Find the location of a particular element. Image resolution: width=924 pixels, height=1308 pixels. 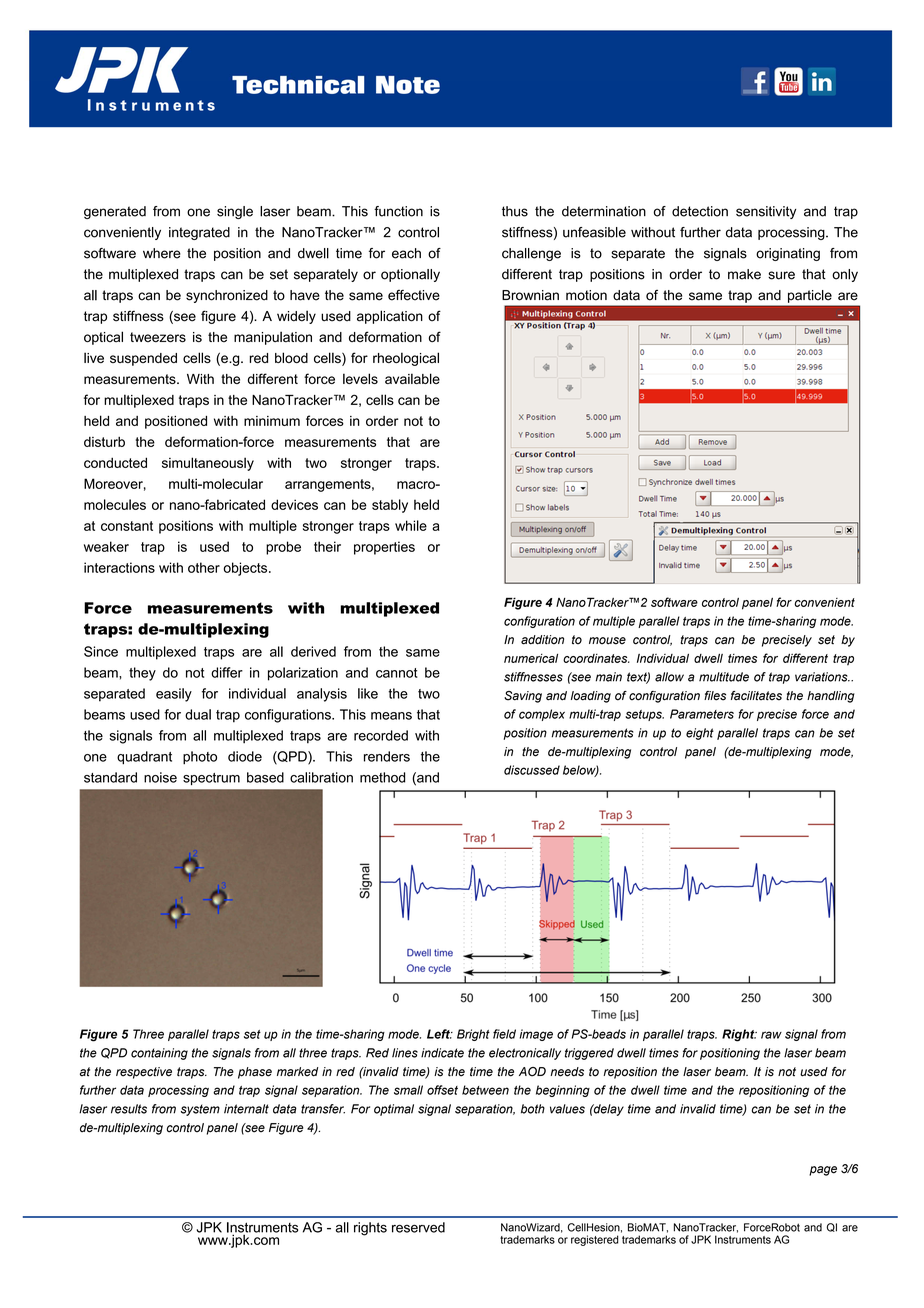

while is located at coordinates (411, 525).
